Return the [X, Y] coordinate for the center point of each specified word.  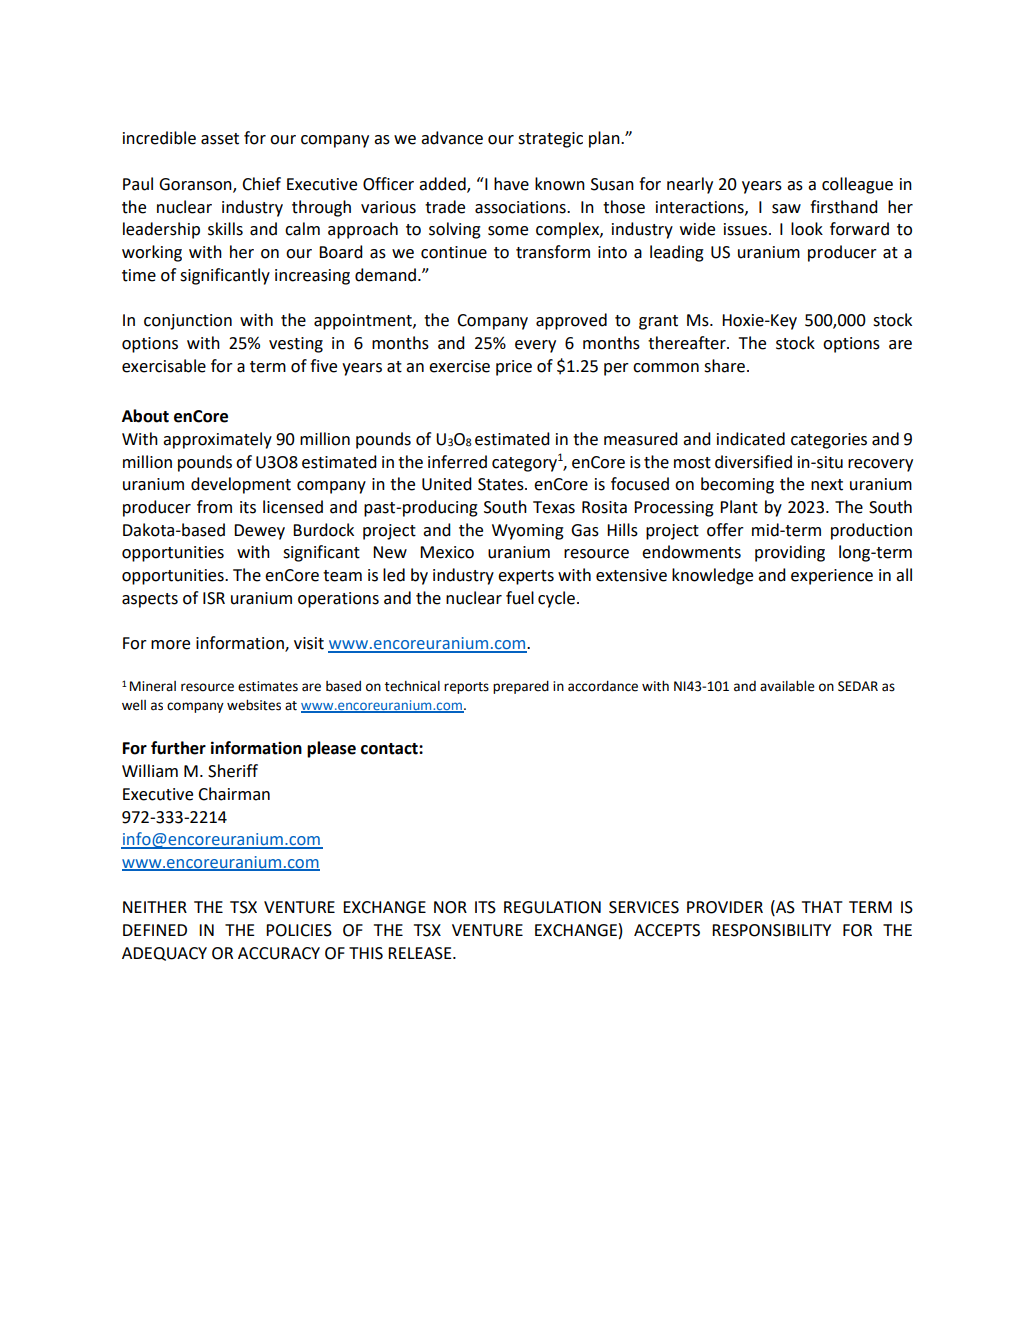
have [511, 184]
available [787, 686]
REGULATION [552, 907]
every [535, 346]
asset [220, 139]
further [178, 748]
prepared [521, 687]
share [724, 366]
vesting [296, 345]
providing [790, 553]
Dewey [259, 532]
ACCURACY [279, 953]
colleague [857, 185]
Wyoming [528, 532]
